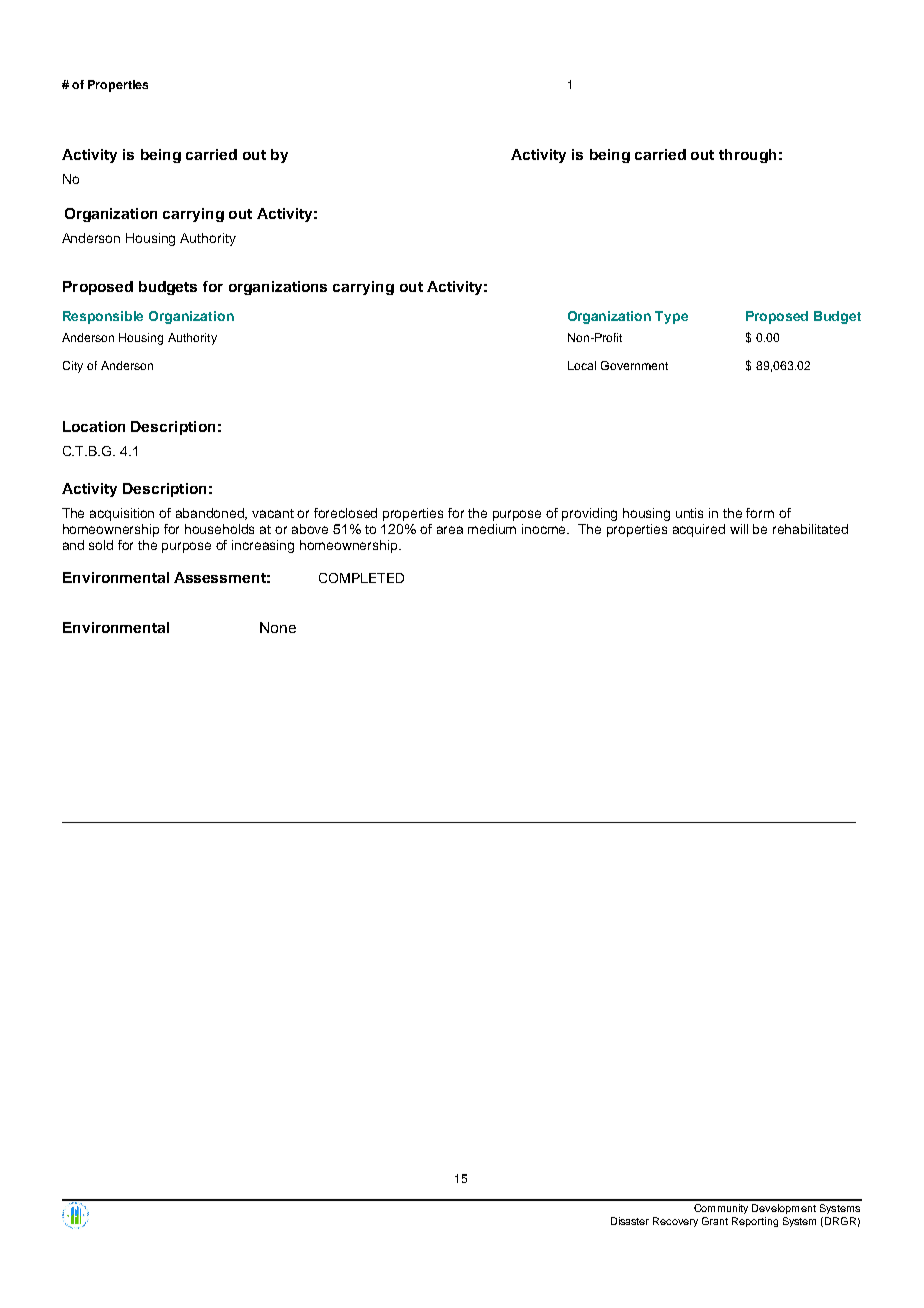  What do you see at coordinates (94, 426) in the screenshot?
I see `Location` at bounding box center [94, 426].
